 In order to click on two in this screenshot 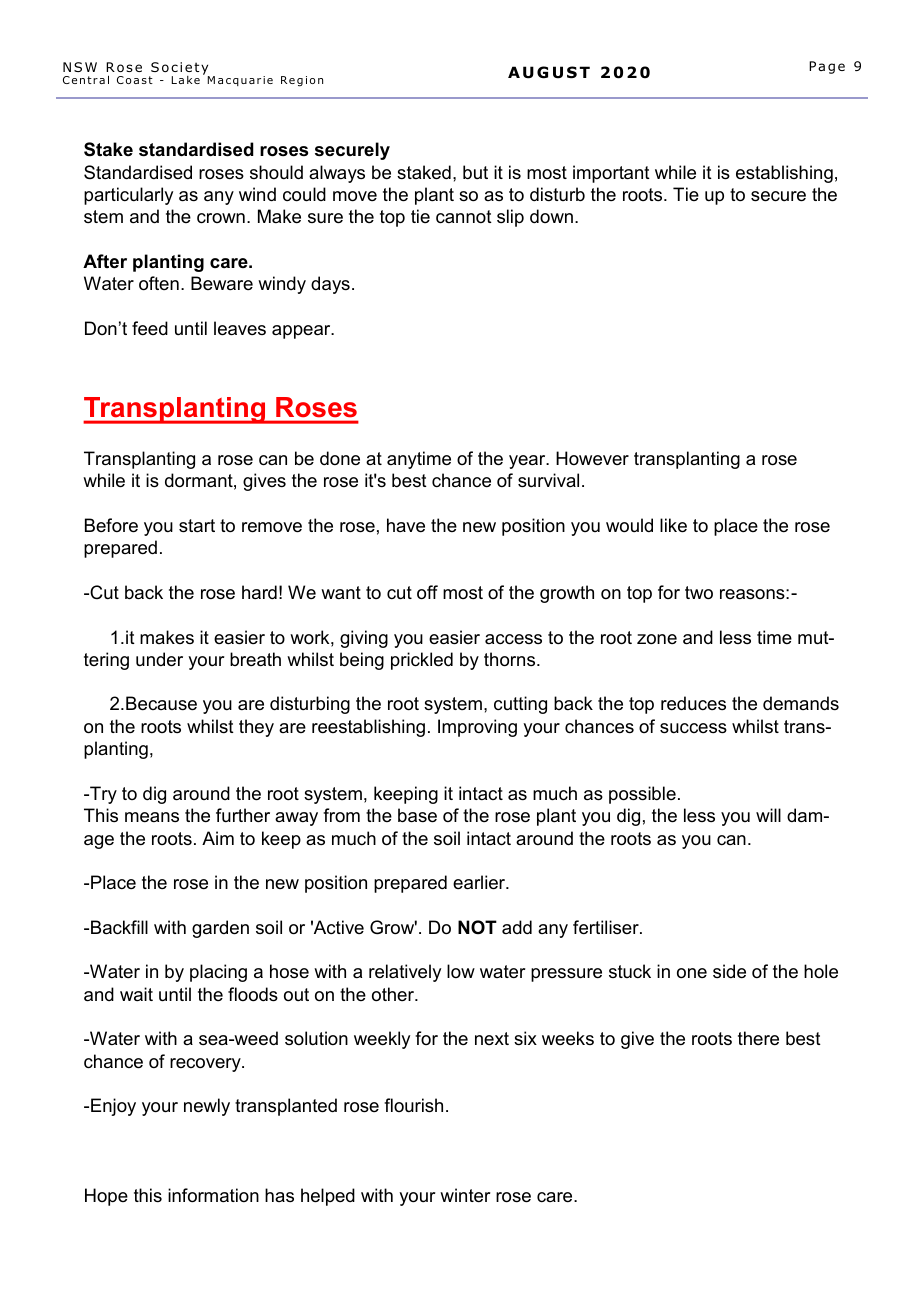, I will do `click(699, 592)`.
